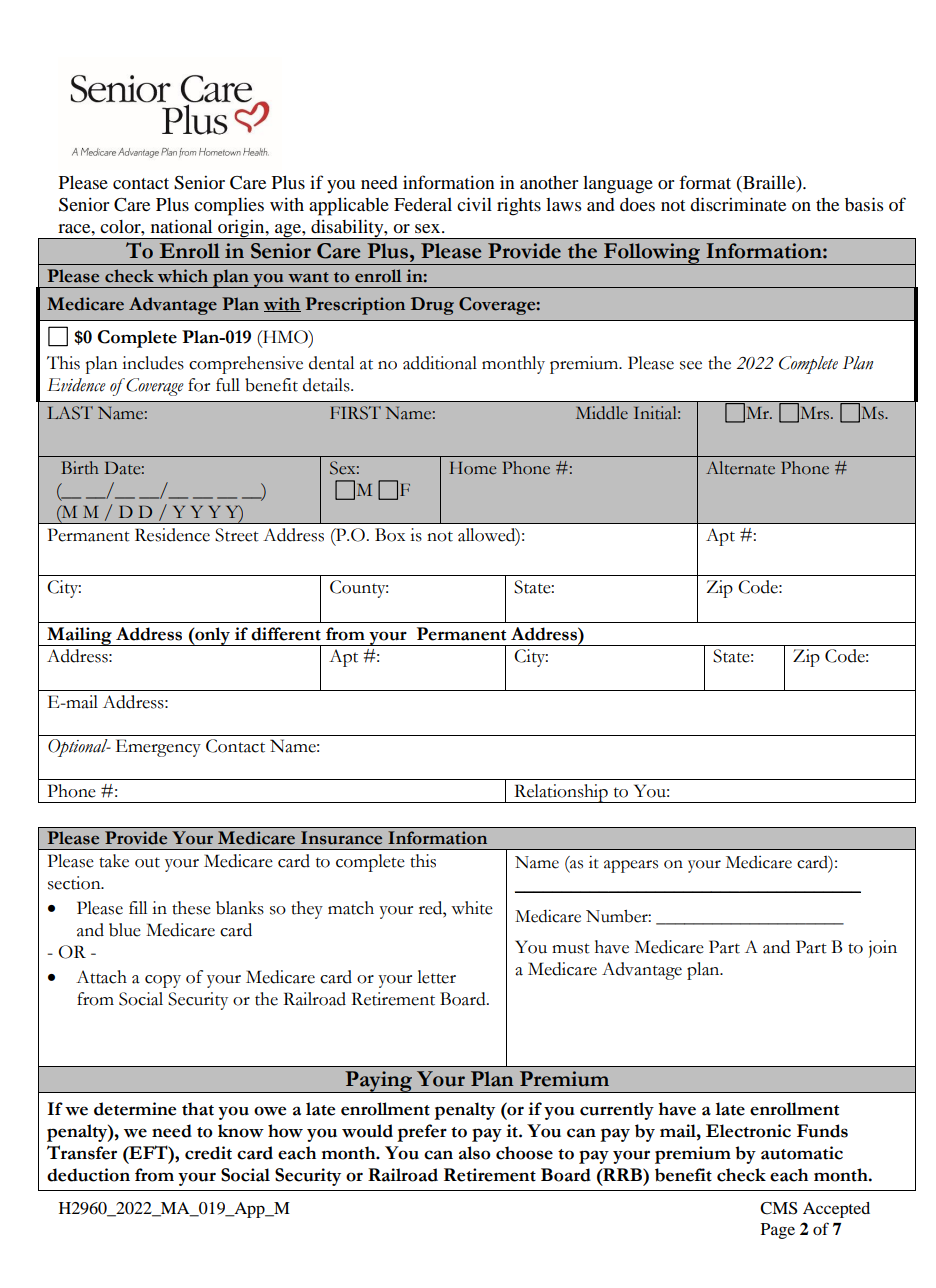 The height and width of the document is (1288, 936). I want to click on join, so click(883, 949).
